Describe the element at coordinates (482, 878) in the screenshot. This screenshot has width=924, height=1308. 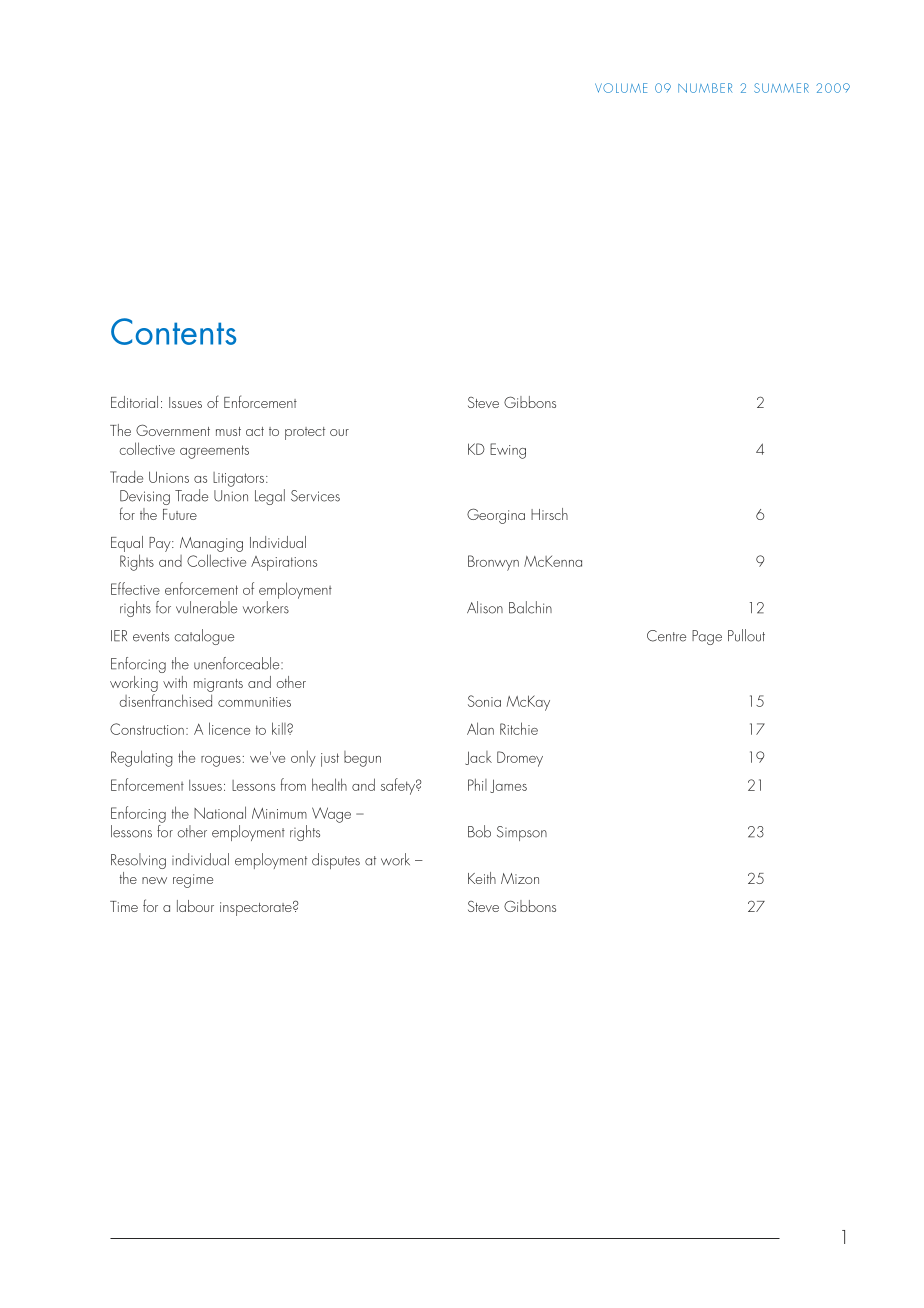
I see `Keith` at that location.
